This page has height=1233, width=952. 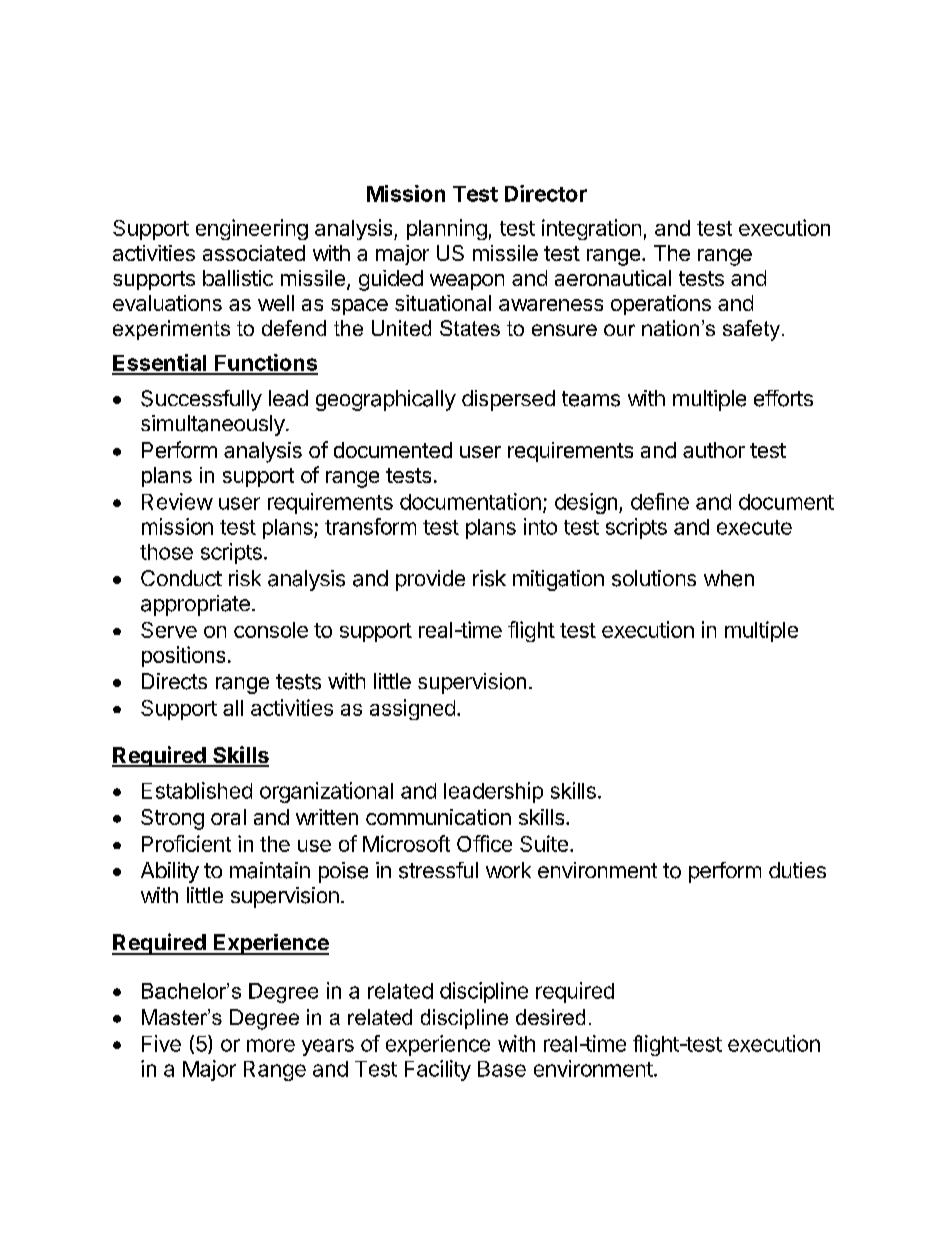 I want to click on planning, so click(x=447, y=229).
